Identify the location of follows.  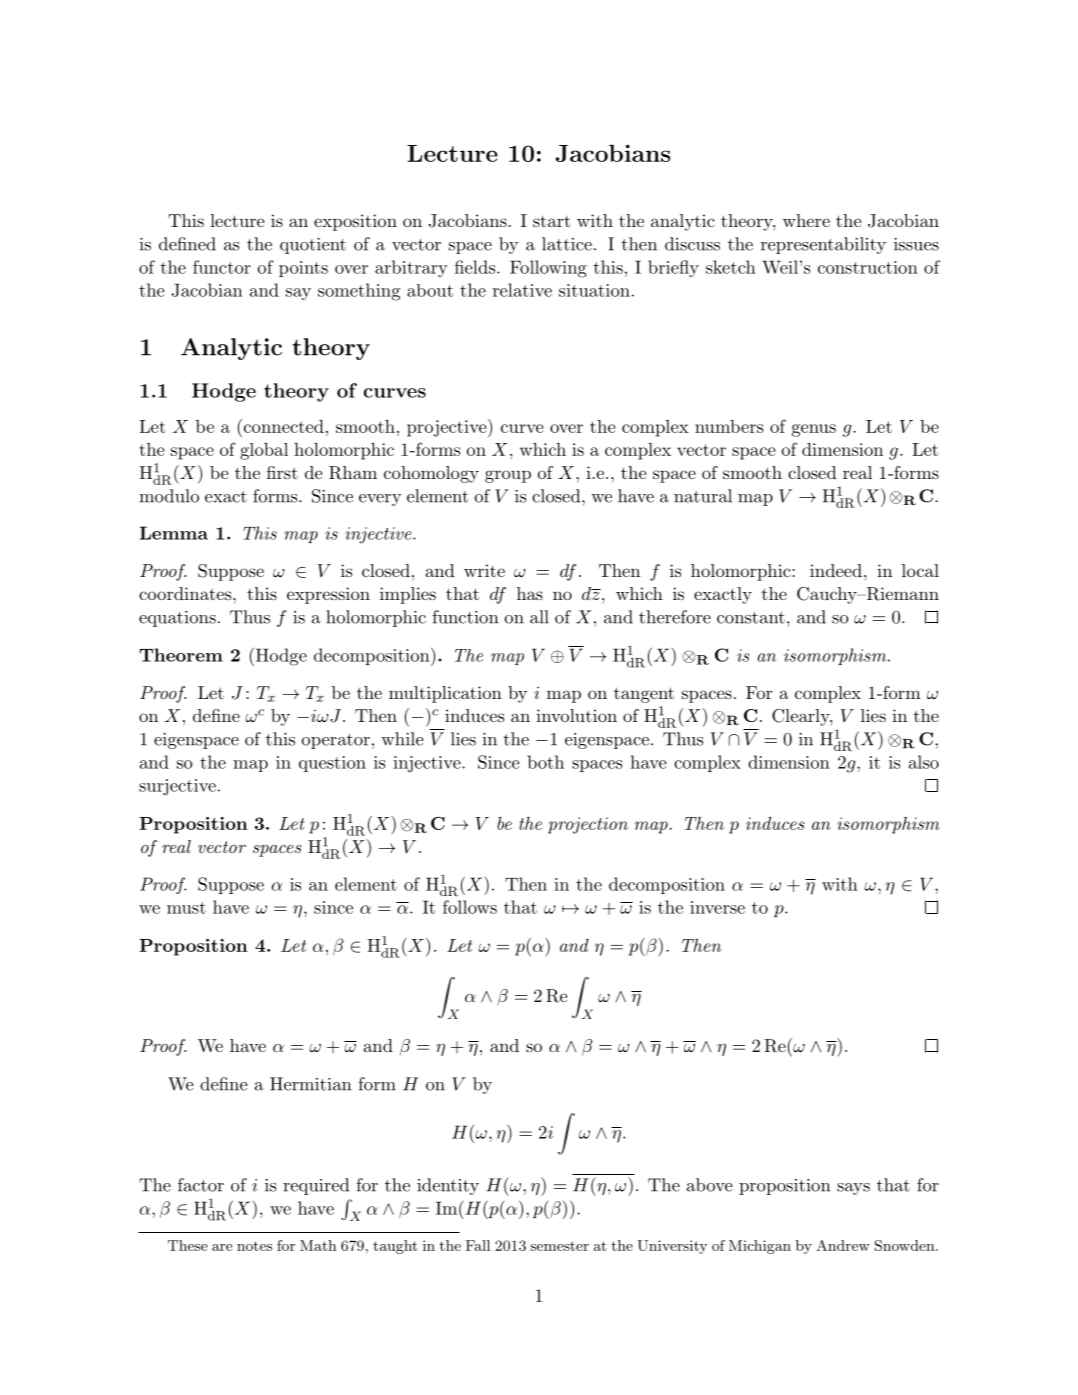
(470, 907).
